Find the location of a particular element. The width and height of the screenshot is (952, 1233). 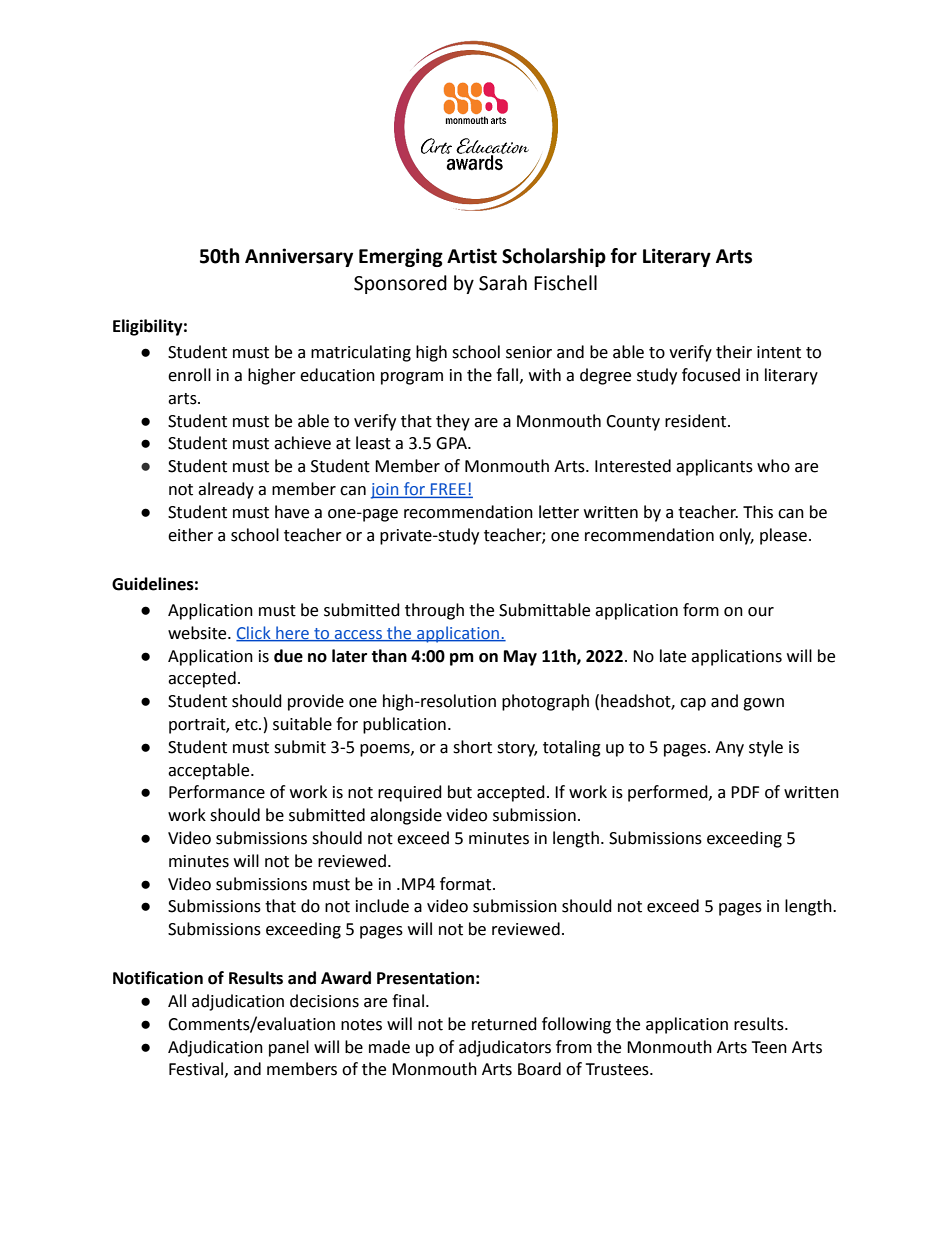

Sarah is located at coordinates (503, 283).
